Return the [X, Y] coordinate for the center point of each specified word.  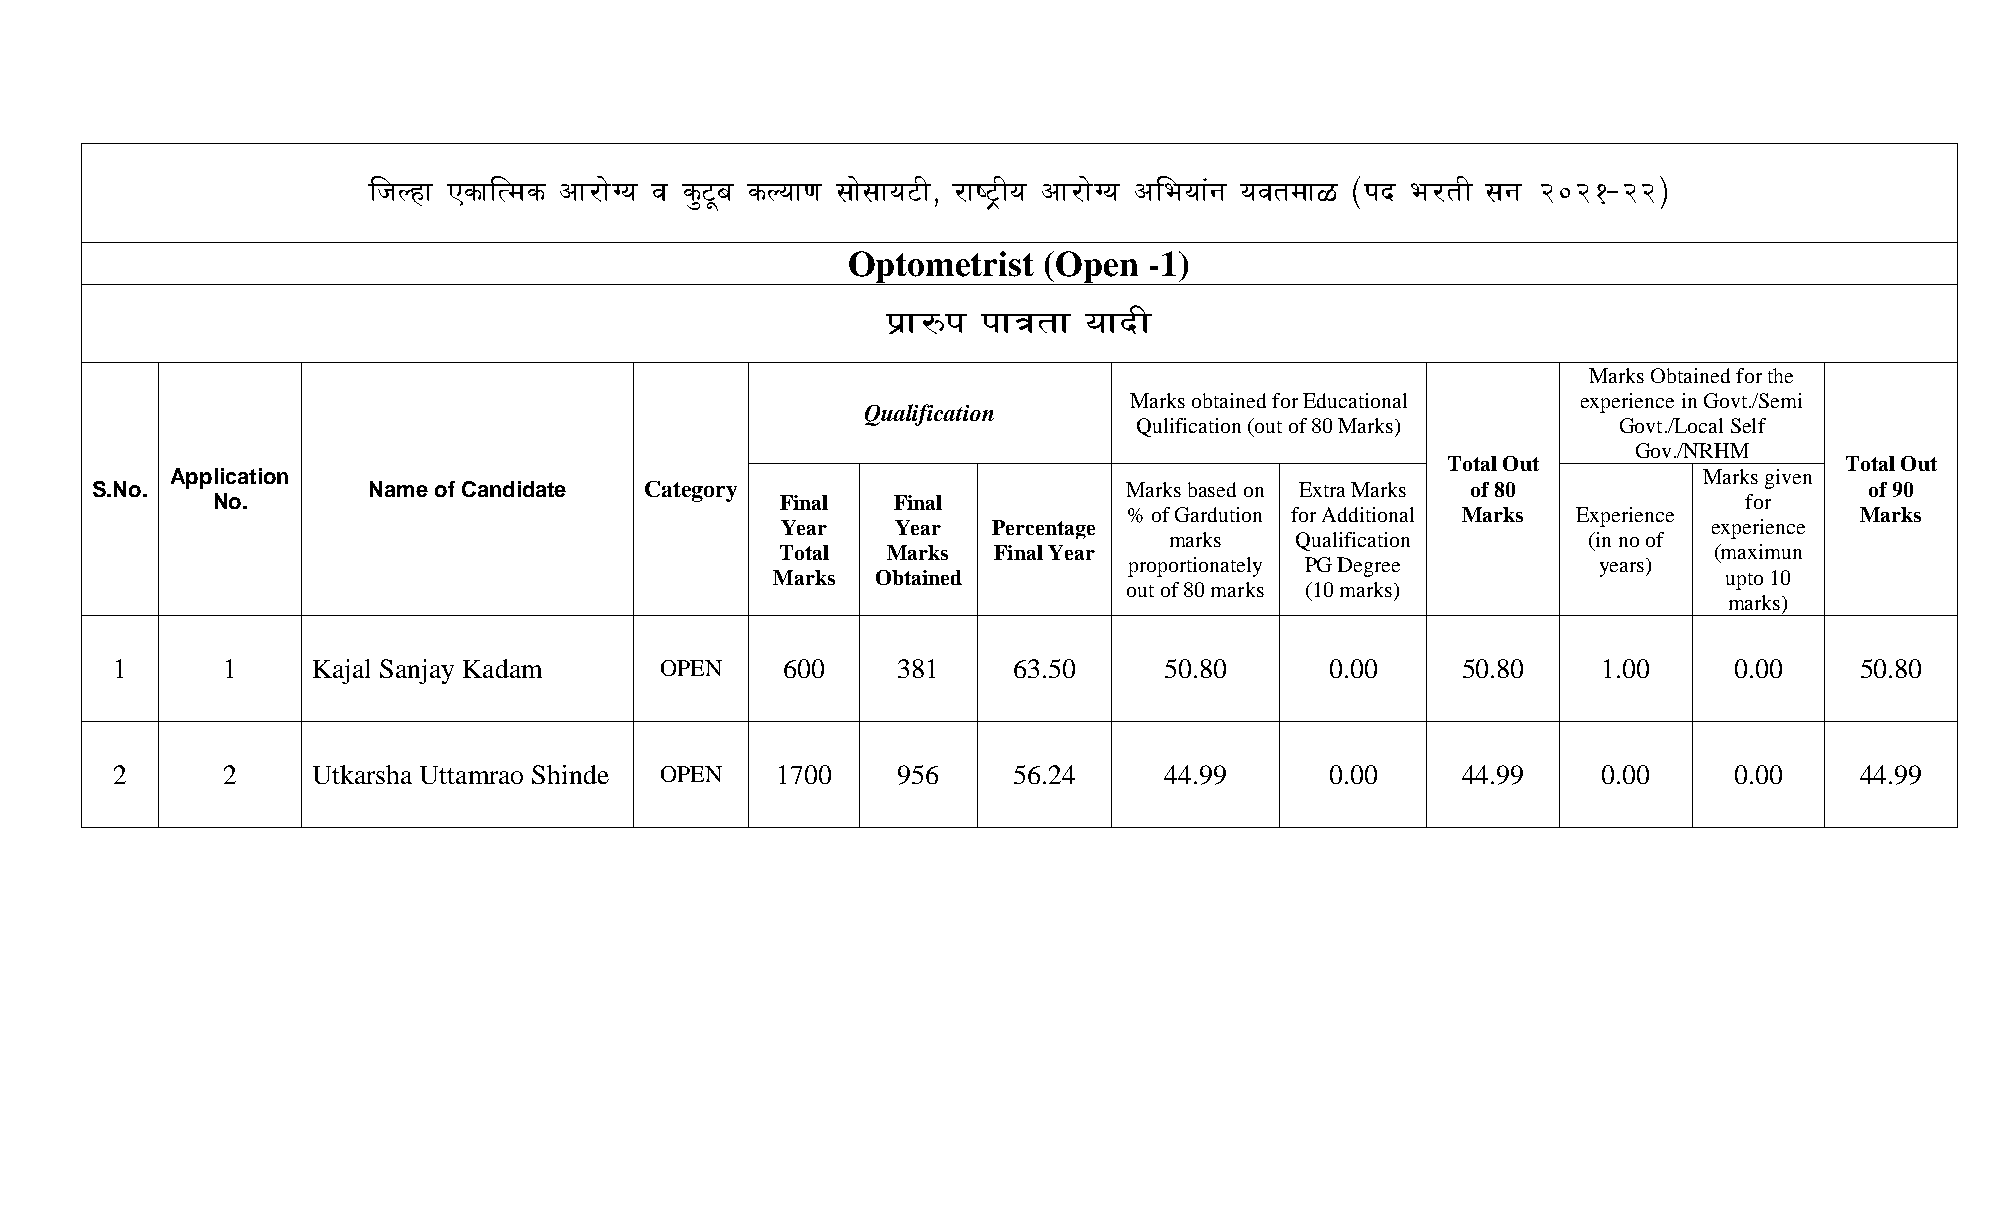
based [1212, 489]
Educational [1355, 400]
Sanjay [417, 671]
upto [1744, 581]
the [1780, 375]
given [1788, 479]
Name [399, 489]
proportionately [1195, 567]
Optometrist [942, 268]
